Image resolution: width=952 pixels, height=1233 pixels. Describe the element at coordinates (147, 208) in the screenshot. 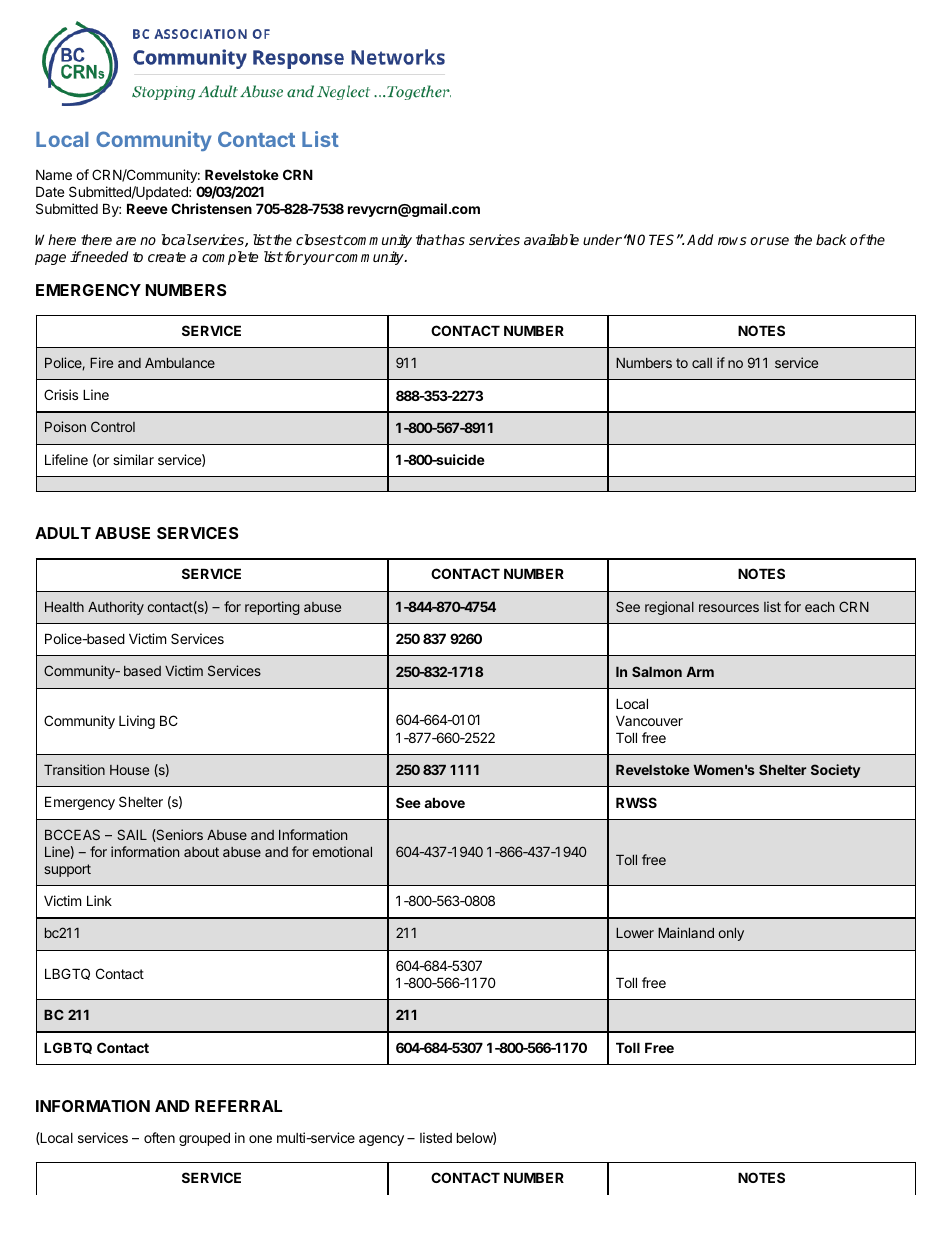

I see `Reeve` at that location.
